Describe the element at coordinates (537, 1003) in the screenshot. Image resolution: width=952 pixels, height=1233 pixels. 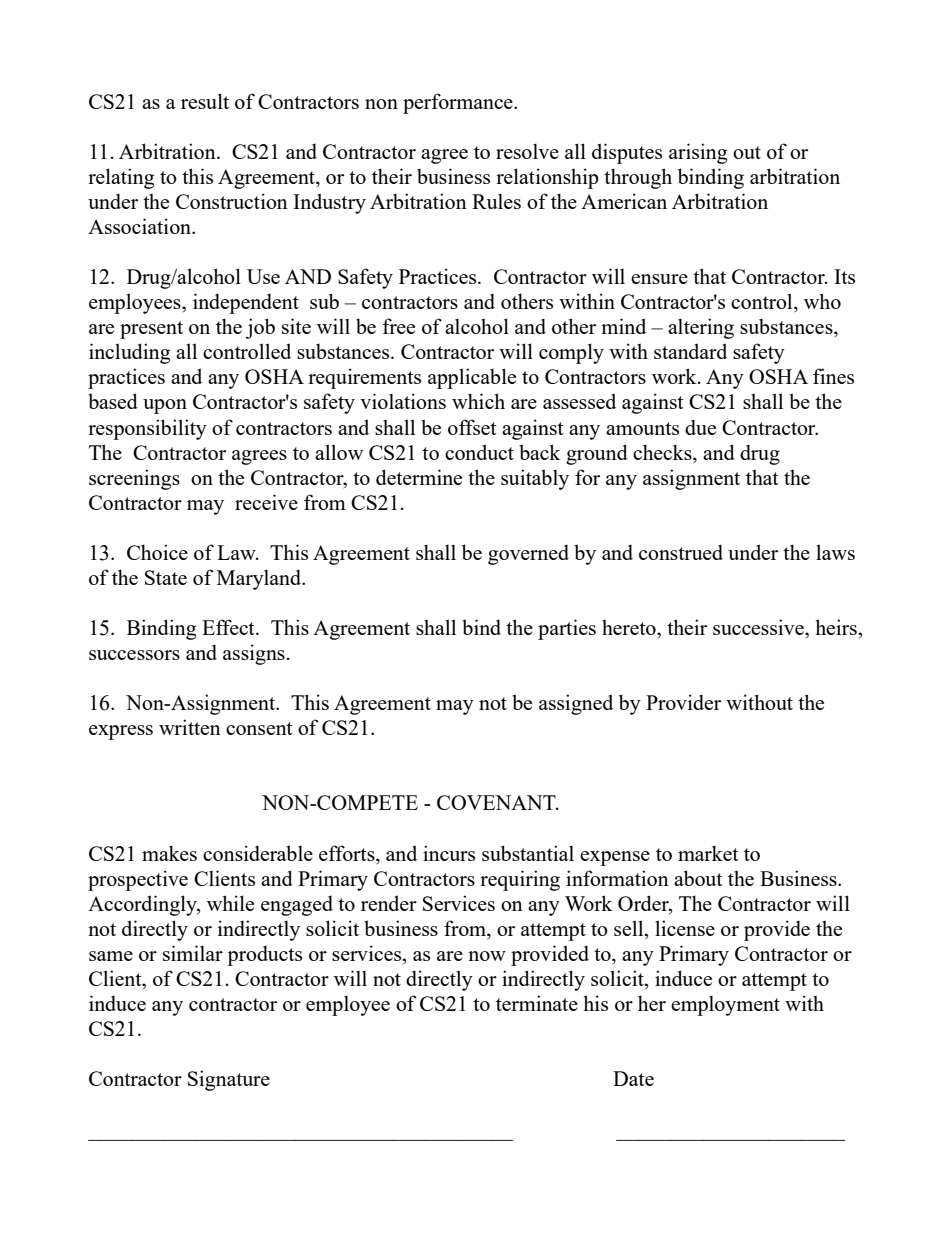
I see `terminate` at that location.
